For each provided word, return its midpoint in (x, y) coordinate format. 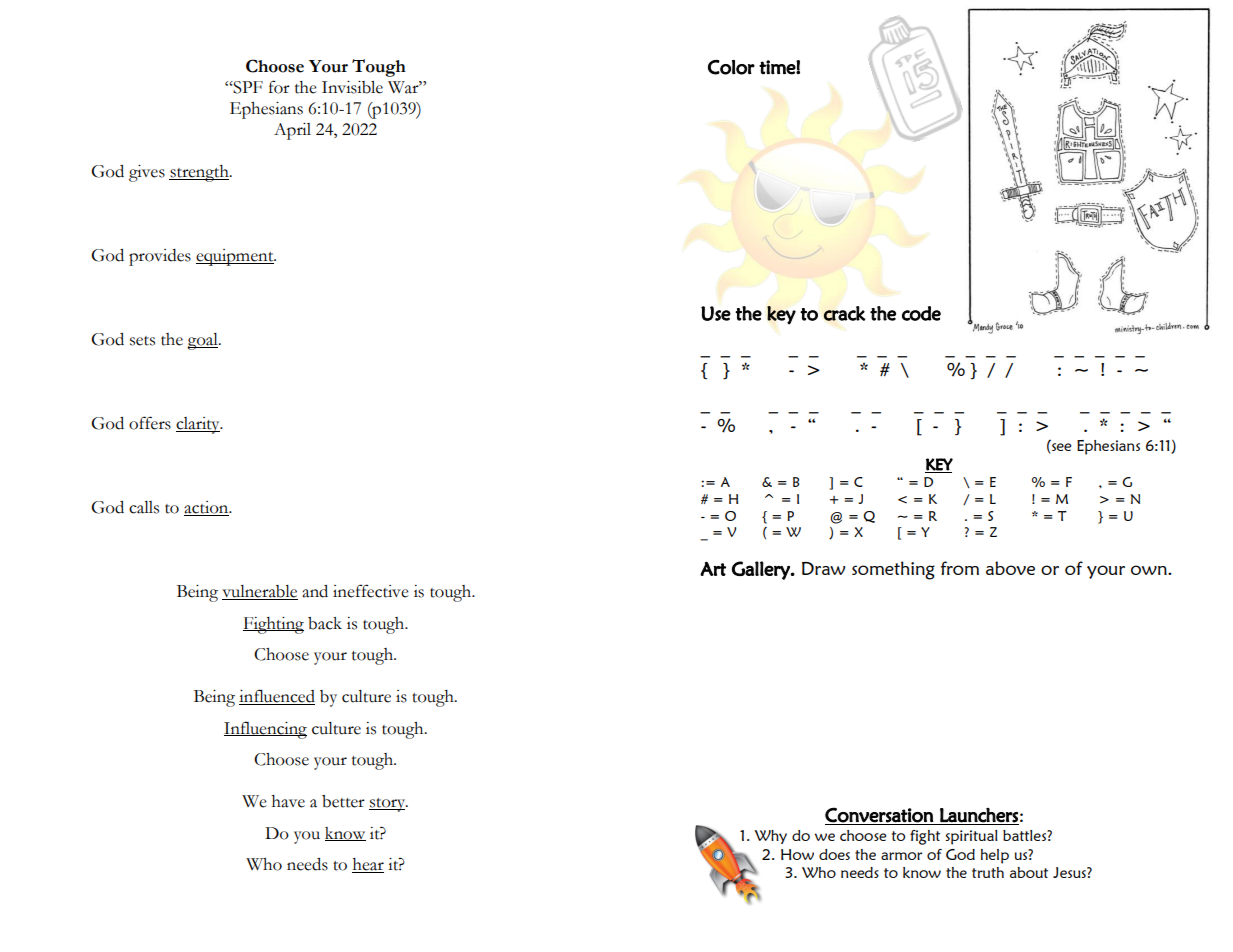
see (1061, 447)
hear (368, 865)
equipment (236, 257)
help (995, 856)
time (778, 67)
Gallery (762, 570)
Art (713, 568)
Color (731, 67)
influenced (277, 697)
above (1010, 568)
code (921, 313)
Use (716, 313)
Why (771, 837)
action (207, 508)
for (279, 87)
